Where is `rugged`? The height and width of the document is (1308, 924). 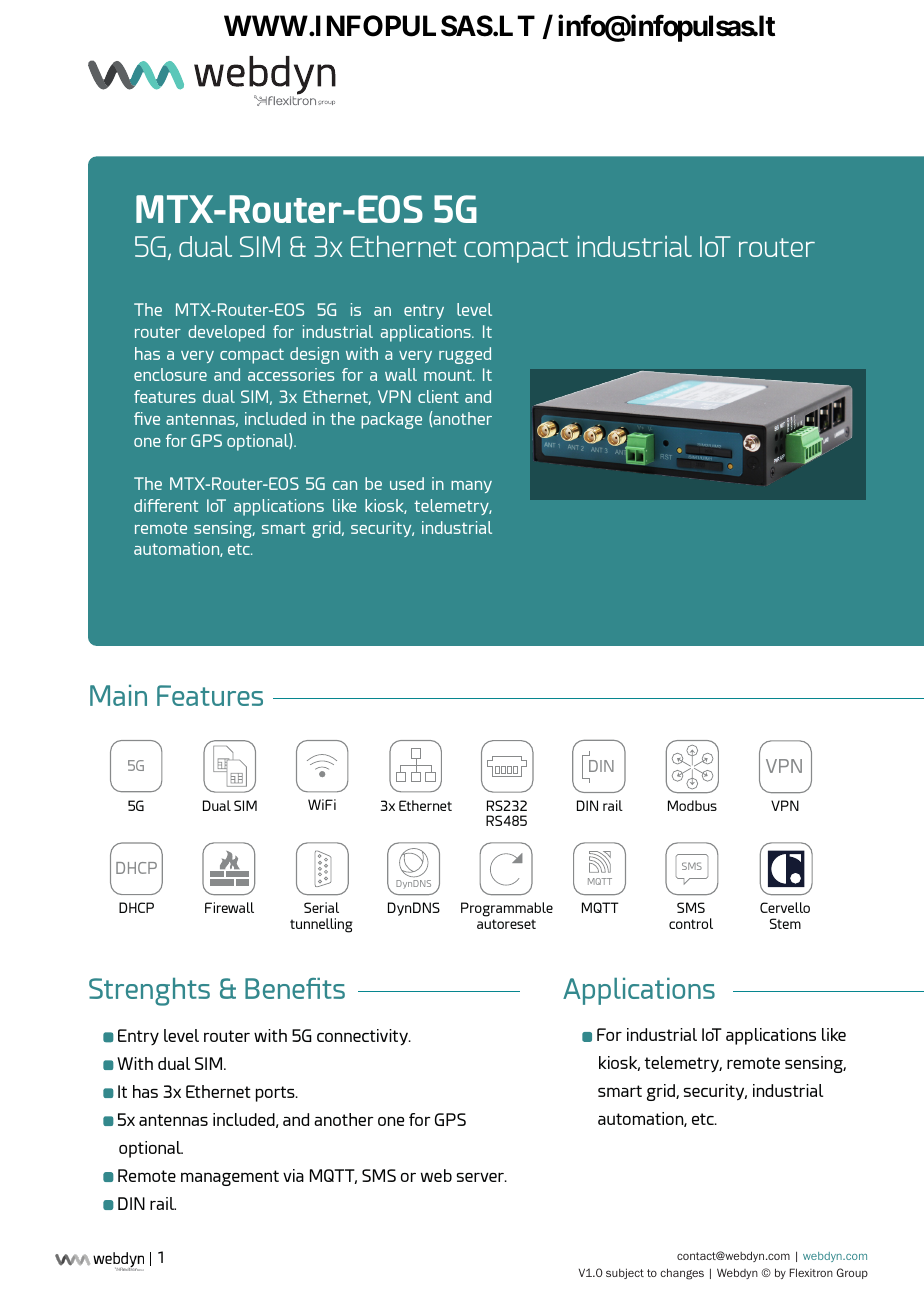 rugged is located at coordinates (465, 355).
